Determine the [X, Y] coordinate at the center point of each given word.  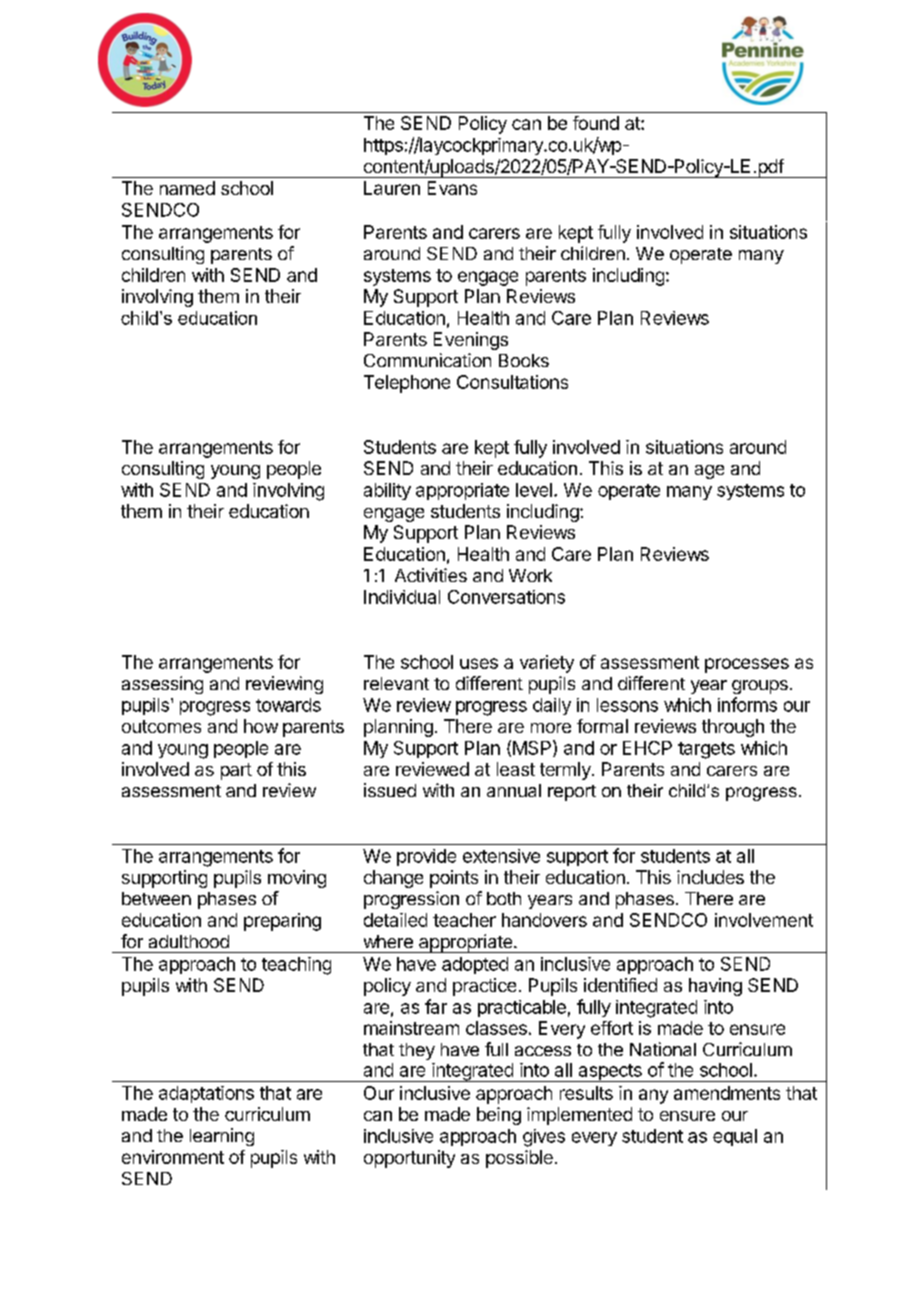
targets [706, 750]
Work [530, 575]
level [534, 490]
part [236, 771]
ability [387, 491]
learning [222, 1137]
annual [514, 790]
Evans [452, 188]
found [596, 123]
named [187, 188]
